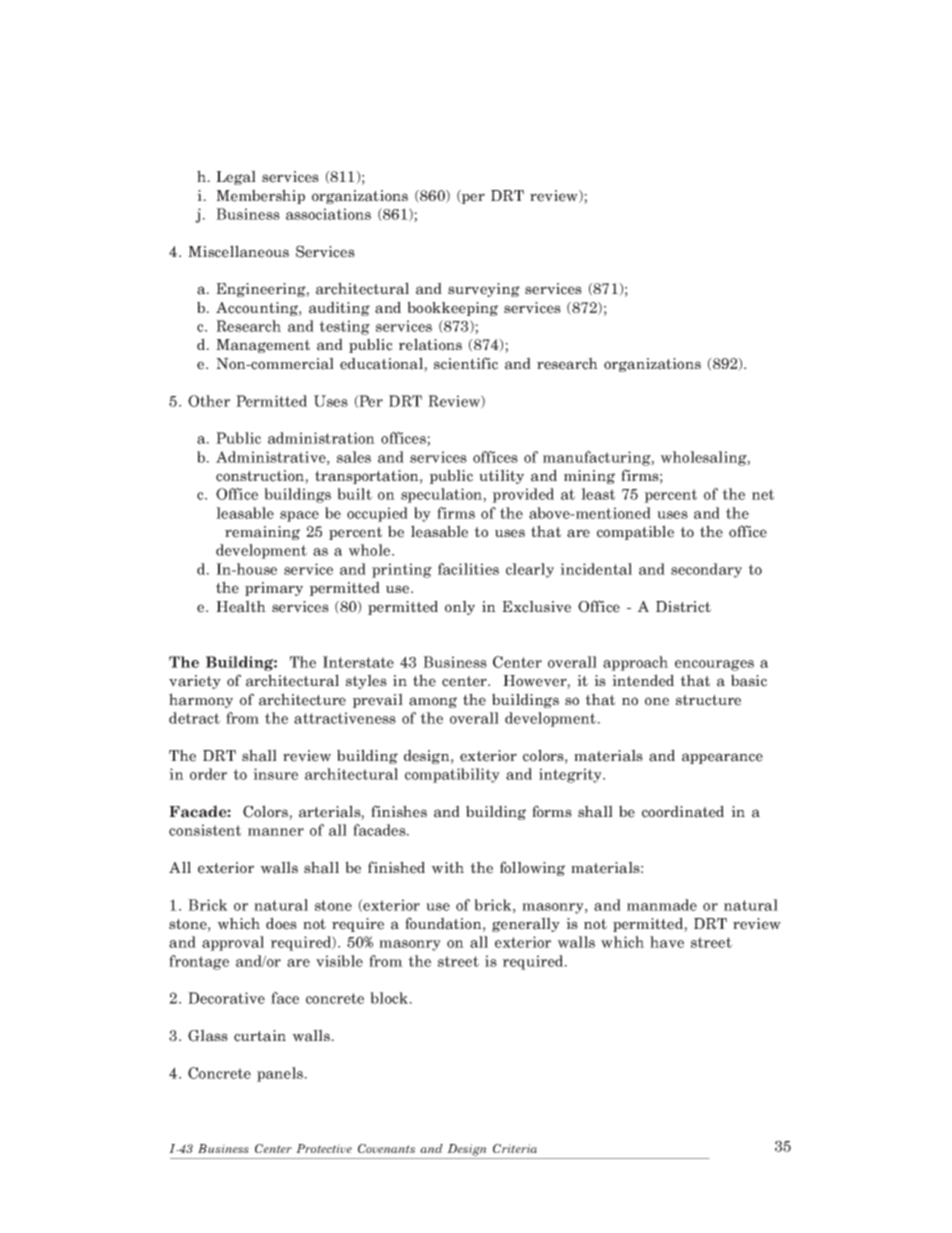  What do you see at coordinates (635, 532) in the screenshot?
I see `compatible` at bounding box center [635, 532].
